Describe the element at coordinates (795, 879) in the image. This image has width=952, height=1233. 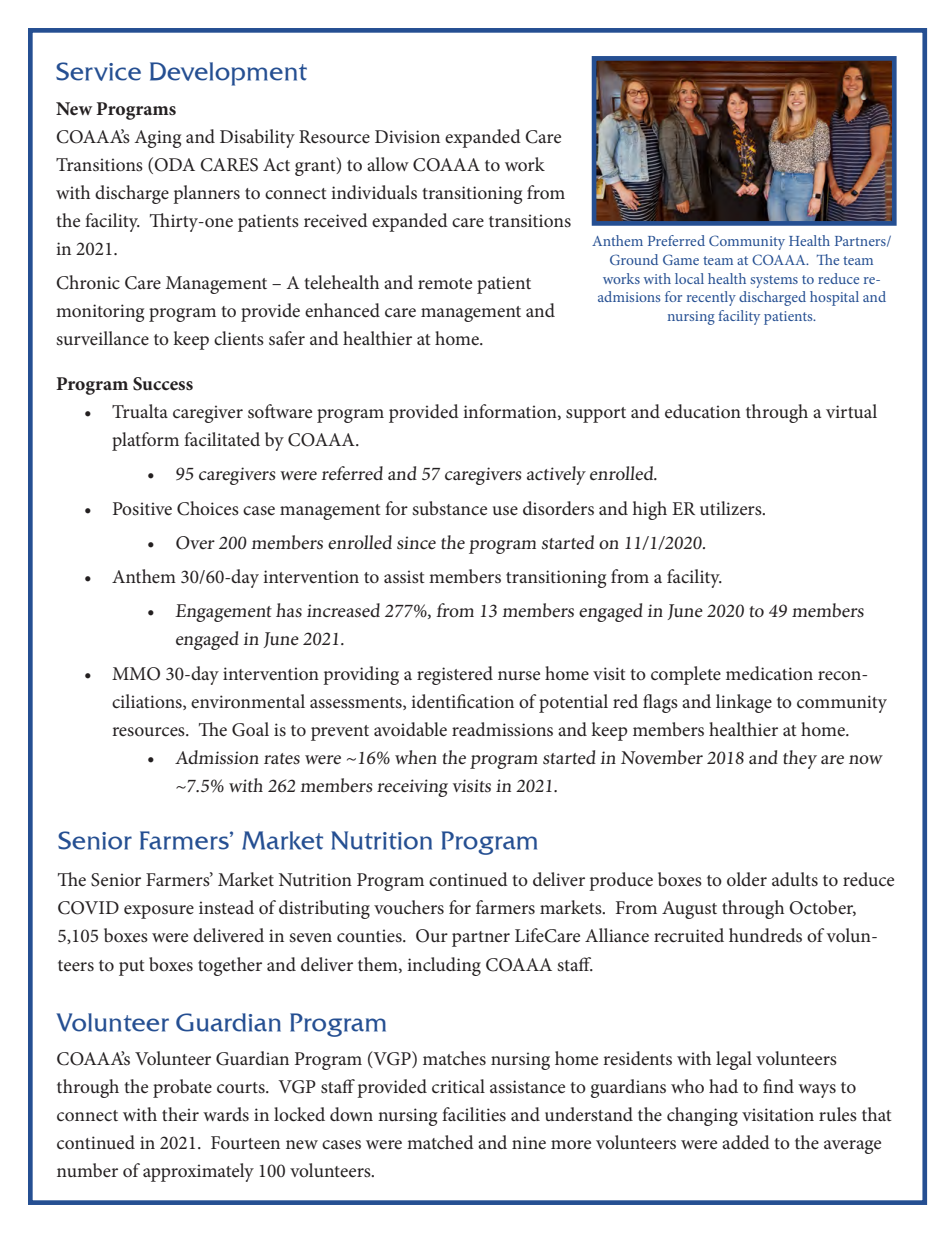
I see `adults` at that location.
